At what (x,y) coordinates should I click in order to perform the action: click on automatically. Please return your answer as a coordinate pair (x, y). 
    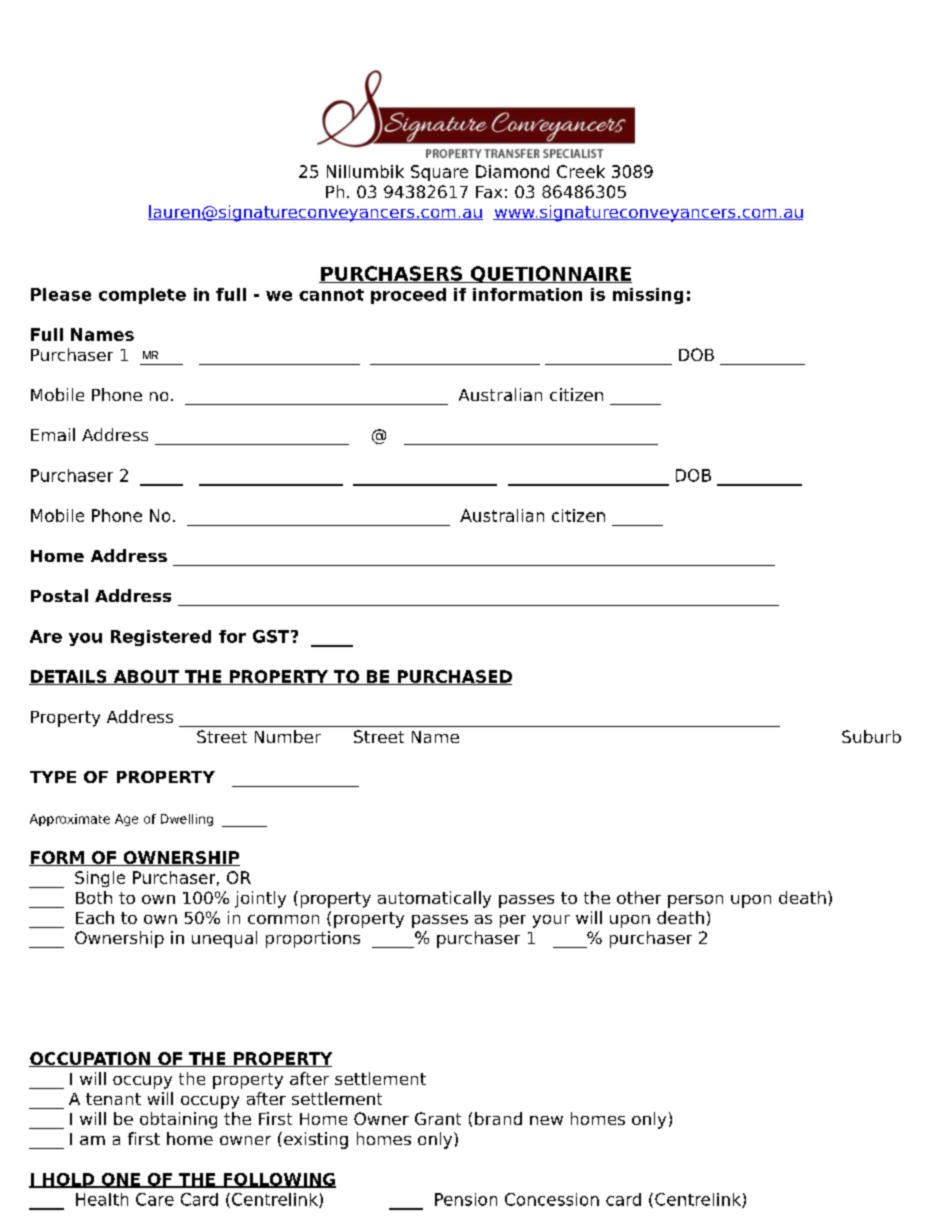
    Looking at the image, I should click on (434, 899).
